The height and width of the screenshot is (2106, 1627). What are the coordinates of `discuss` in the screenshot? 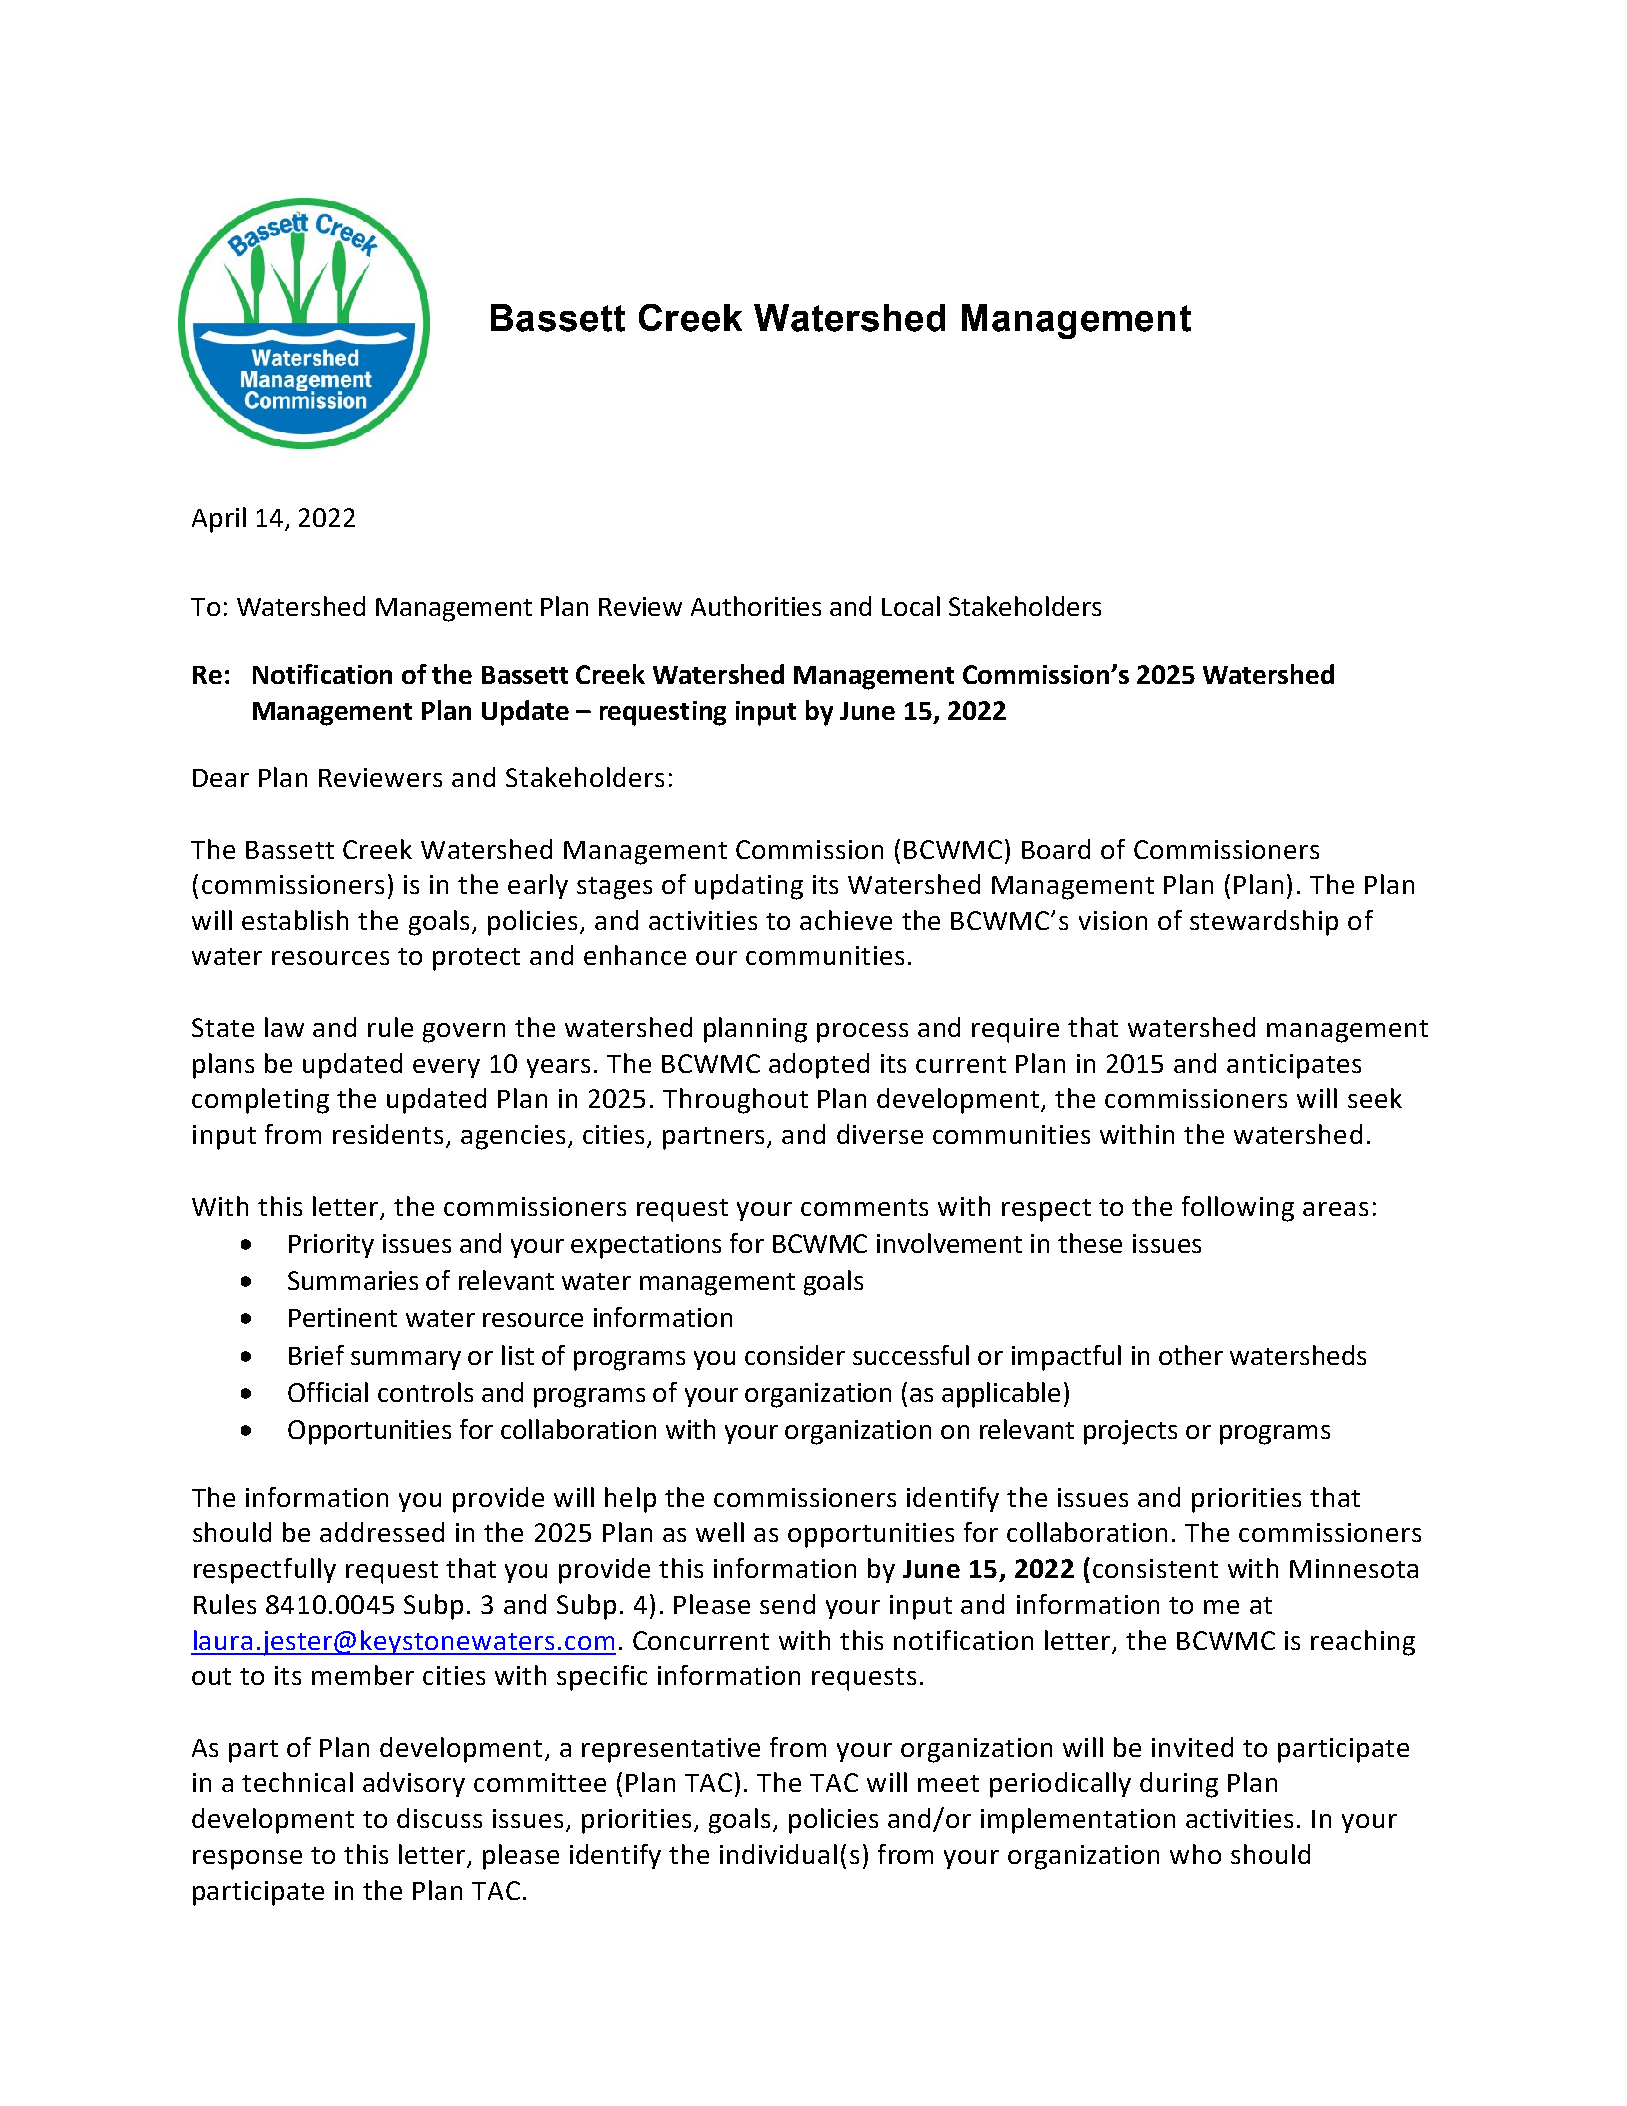 It's located at (439, 1818).
